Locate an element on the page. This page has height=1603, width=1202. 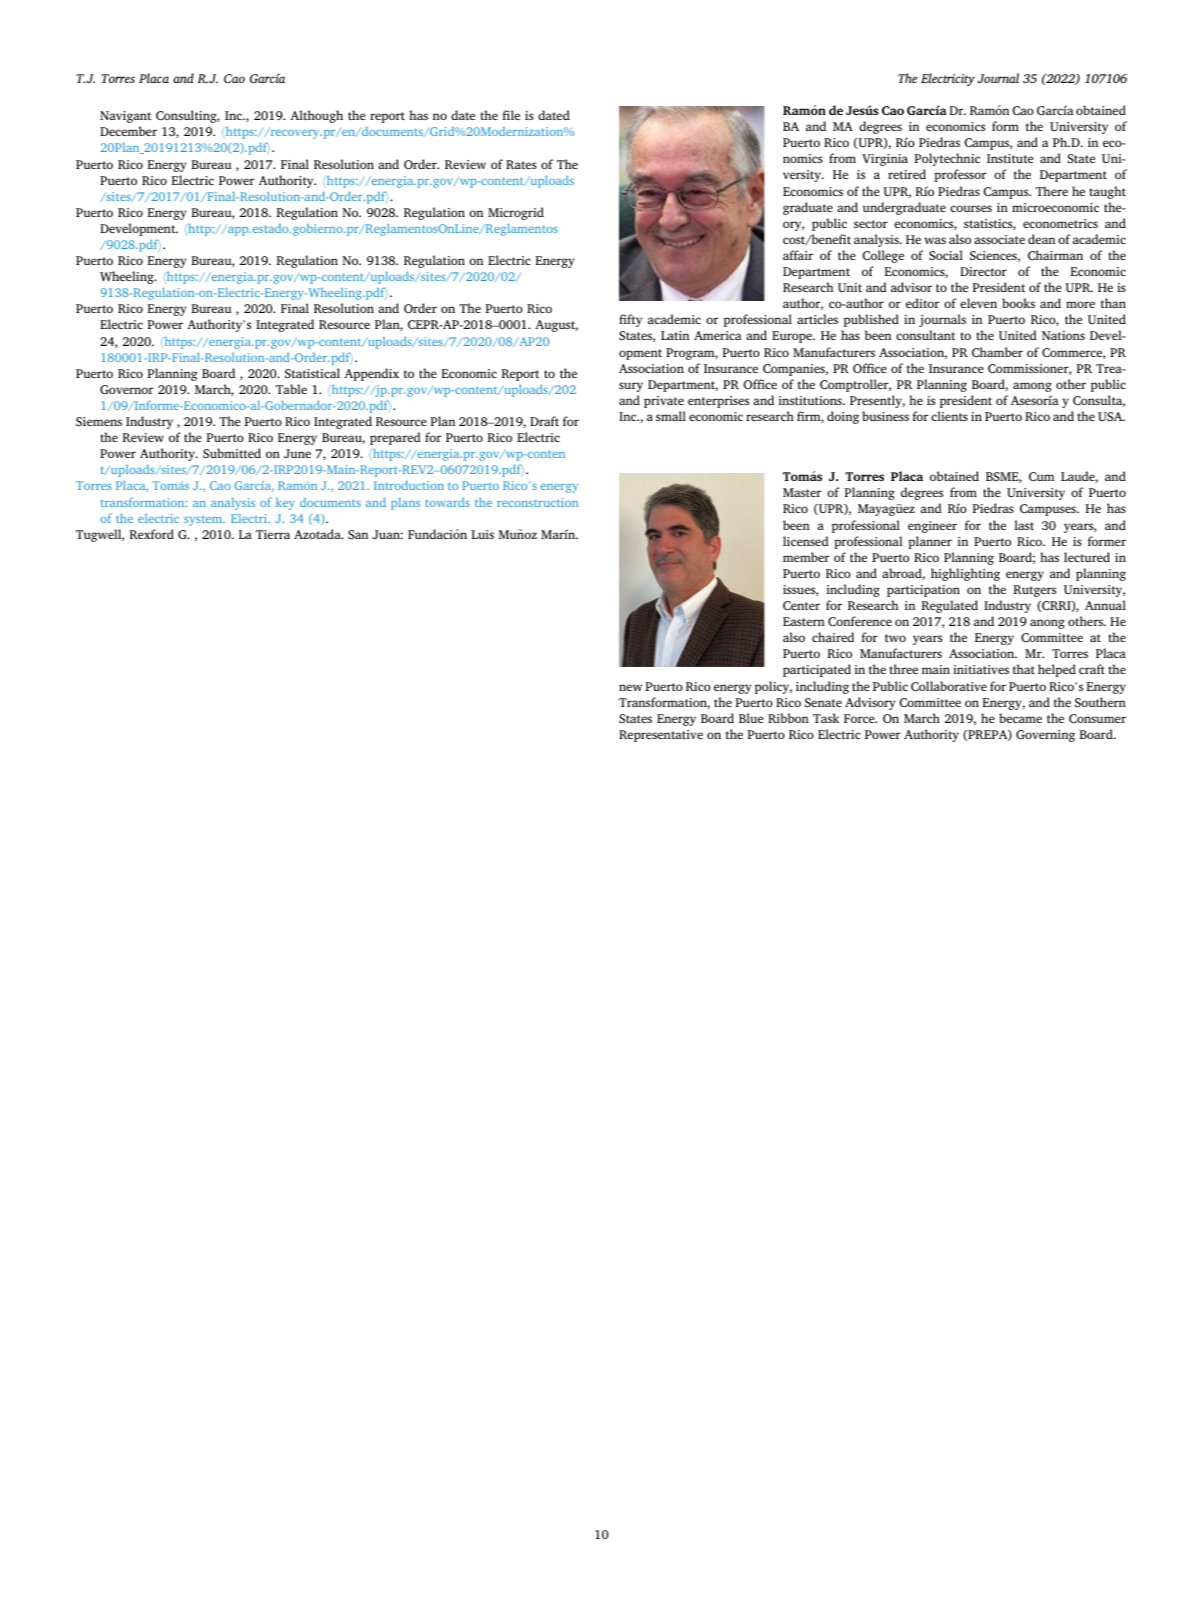
fifty is located at coordinates (630, 320).
